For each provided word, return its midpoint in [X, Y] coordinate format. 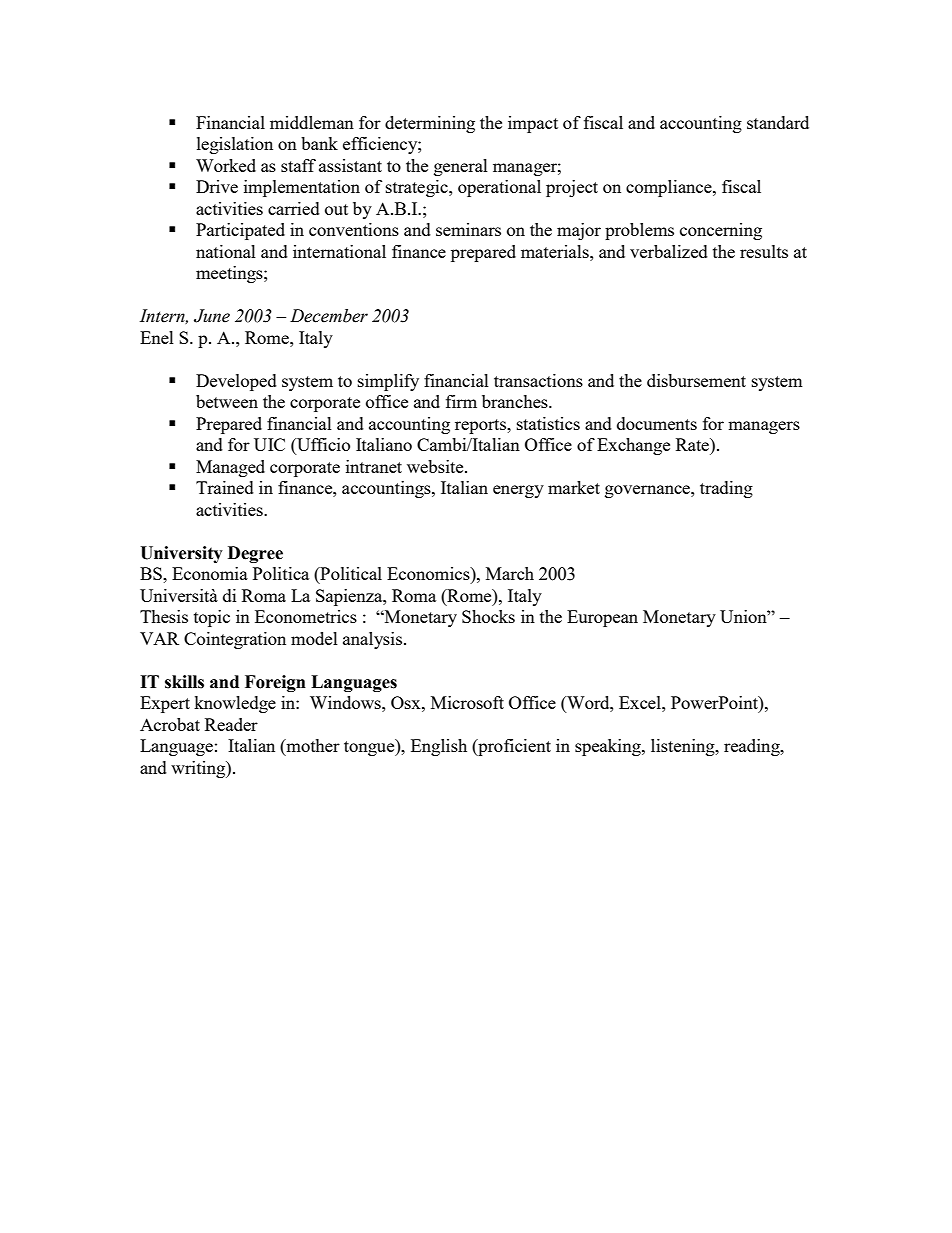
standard [778, 122]
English [439, 747]
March [510, 573]
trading [726, 489]
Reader [231, 724]
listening [684, 747]
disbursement [696, 380]
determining [430, 124]
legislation [235, 145]
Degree [255, 554]
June [212, 316]
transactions [538, 380]
